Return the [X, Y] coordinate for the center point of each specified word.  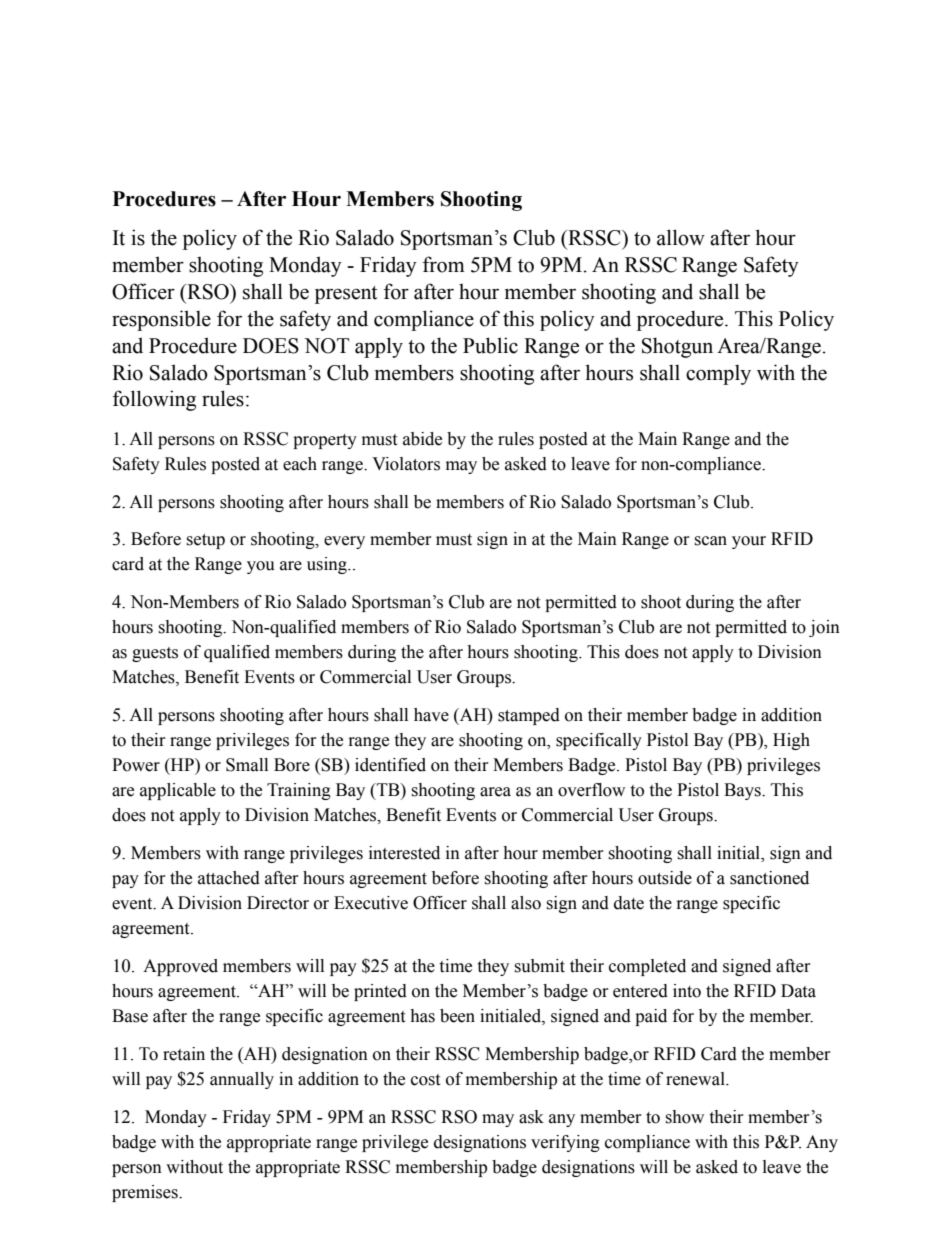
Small [247, 765]
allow [681, 237]
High [791, 741]
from [444, 264]
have [431, 715]
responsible [161, 320]
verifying [565, 1143]
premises [146, 1193]
